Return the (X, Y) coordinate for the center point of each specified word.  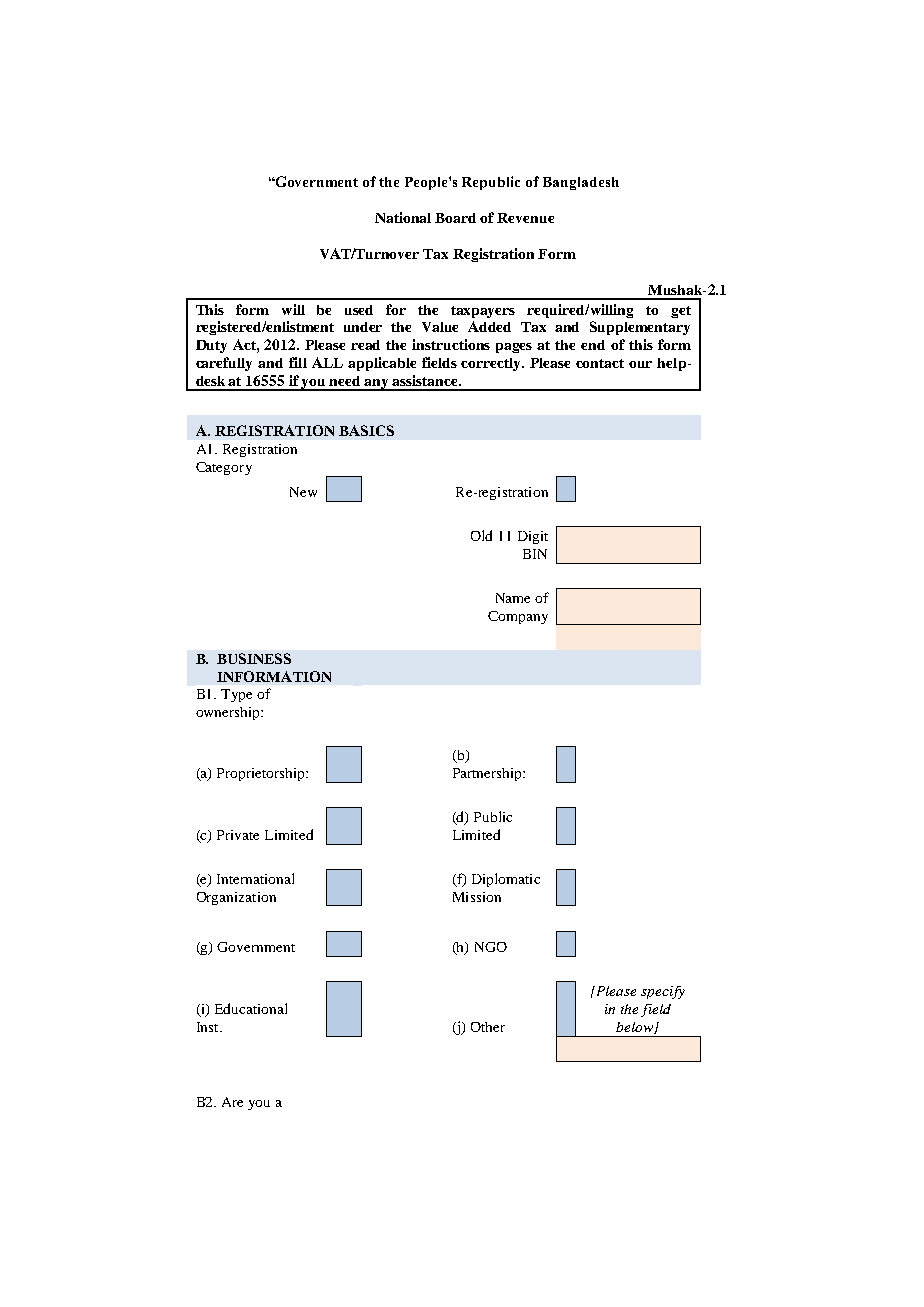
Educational (251, 1008)
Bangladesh (581, 183)
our (640, 364)
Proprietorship (262, 774)
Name (513, 598)
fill (298, 362)
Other (488, 1027)
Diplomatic (506, 880)
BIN (535, 554)
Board (455, 218)
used (359, 310)
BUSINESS (254, 658)
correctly (492, 364)
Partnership (488, 774)
